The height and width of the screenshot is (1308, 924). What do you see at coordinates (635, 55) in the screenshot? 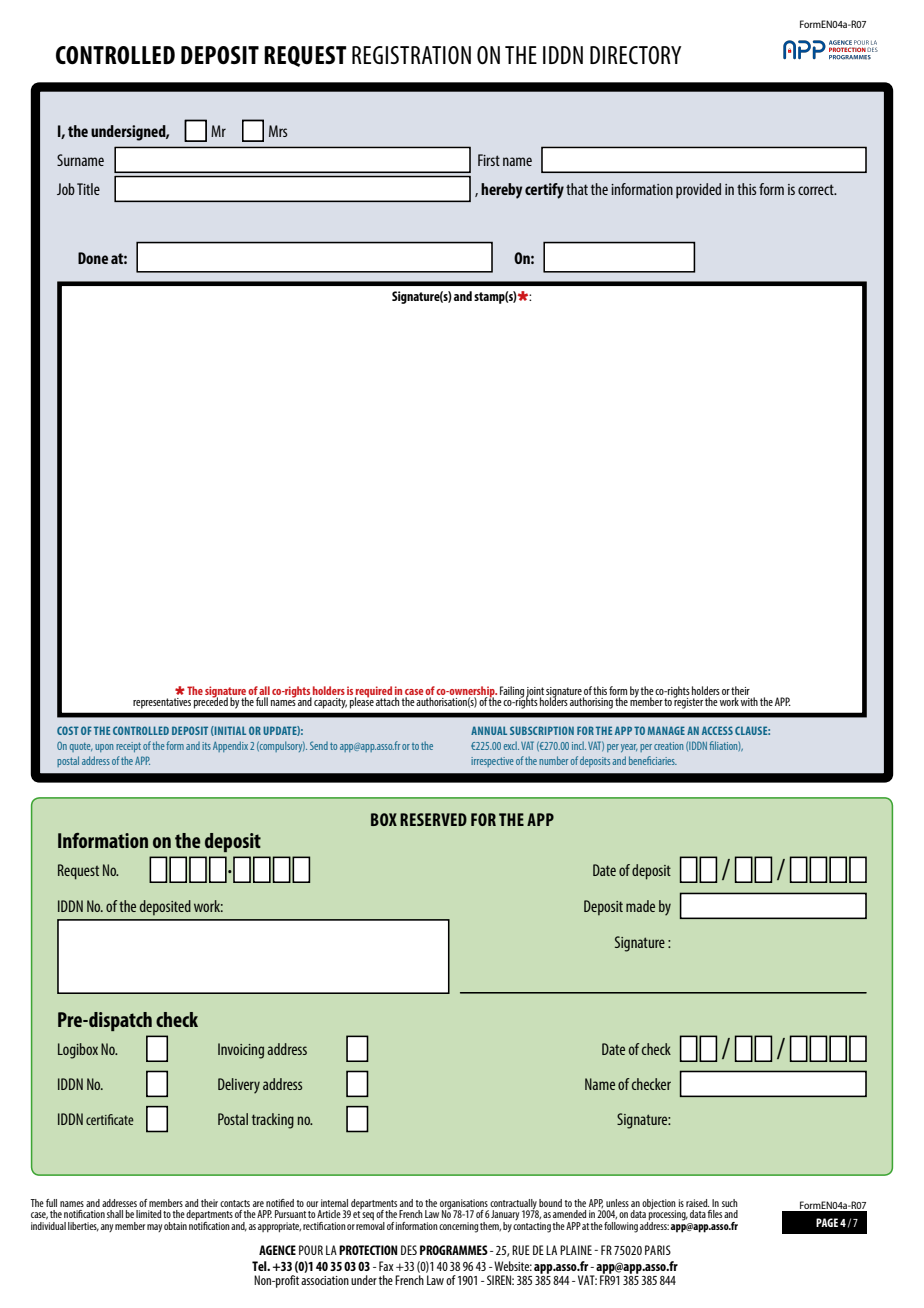
I see `DIRECTORY` at bounding box center [635, 55].
